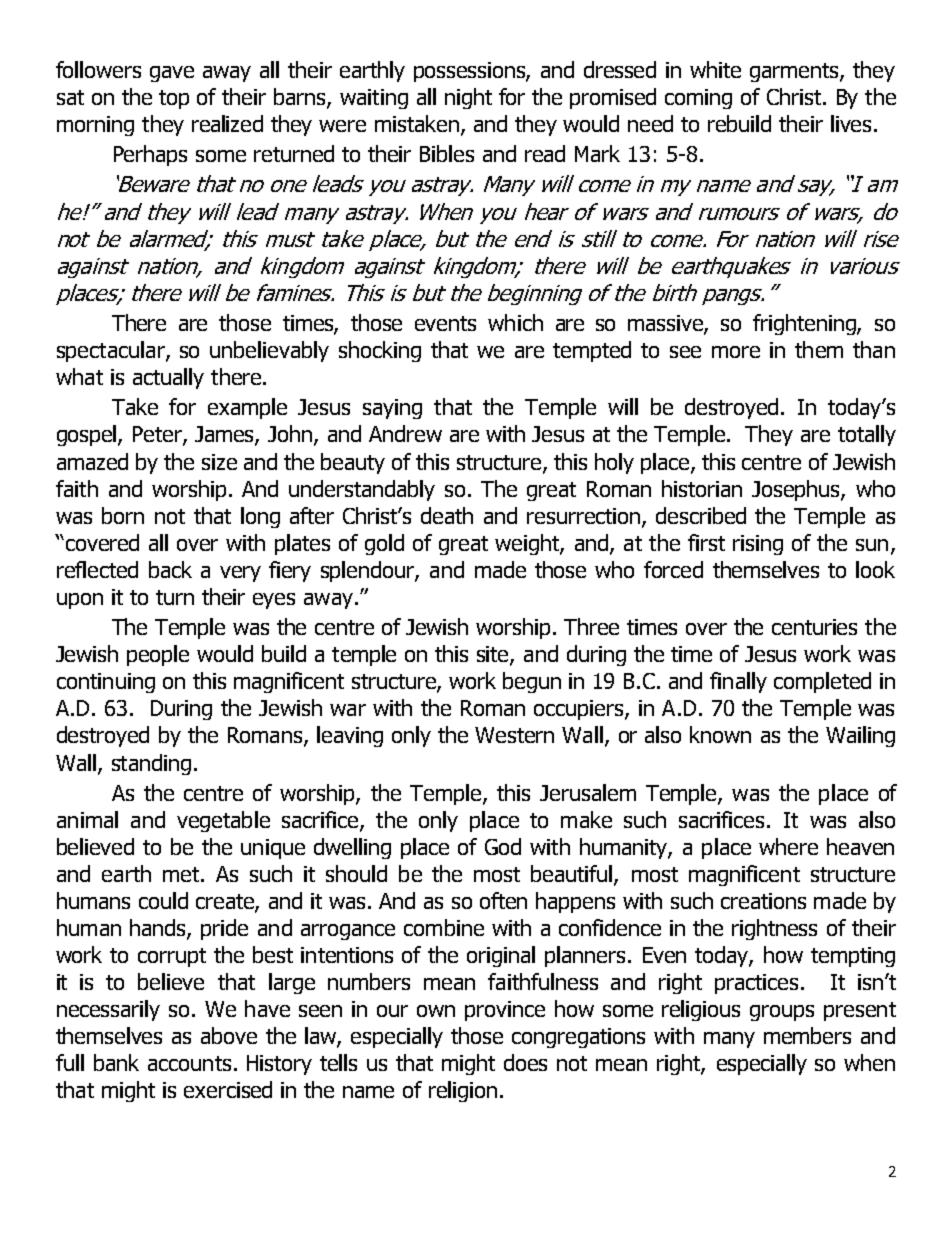 Image resolution: width=952 pixels, height=1233 pixels. What do you see at coordinates (158, 435) in the screenshot?
I see `Peter` at bounding box center [158, 435].
